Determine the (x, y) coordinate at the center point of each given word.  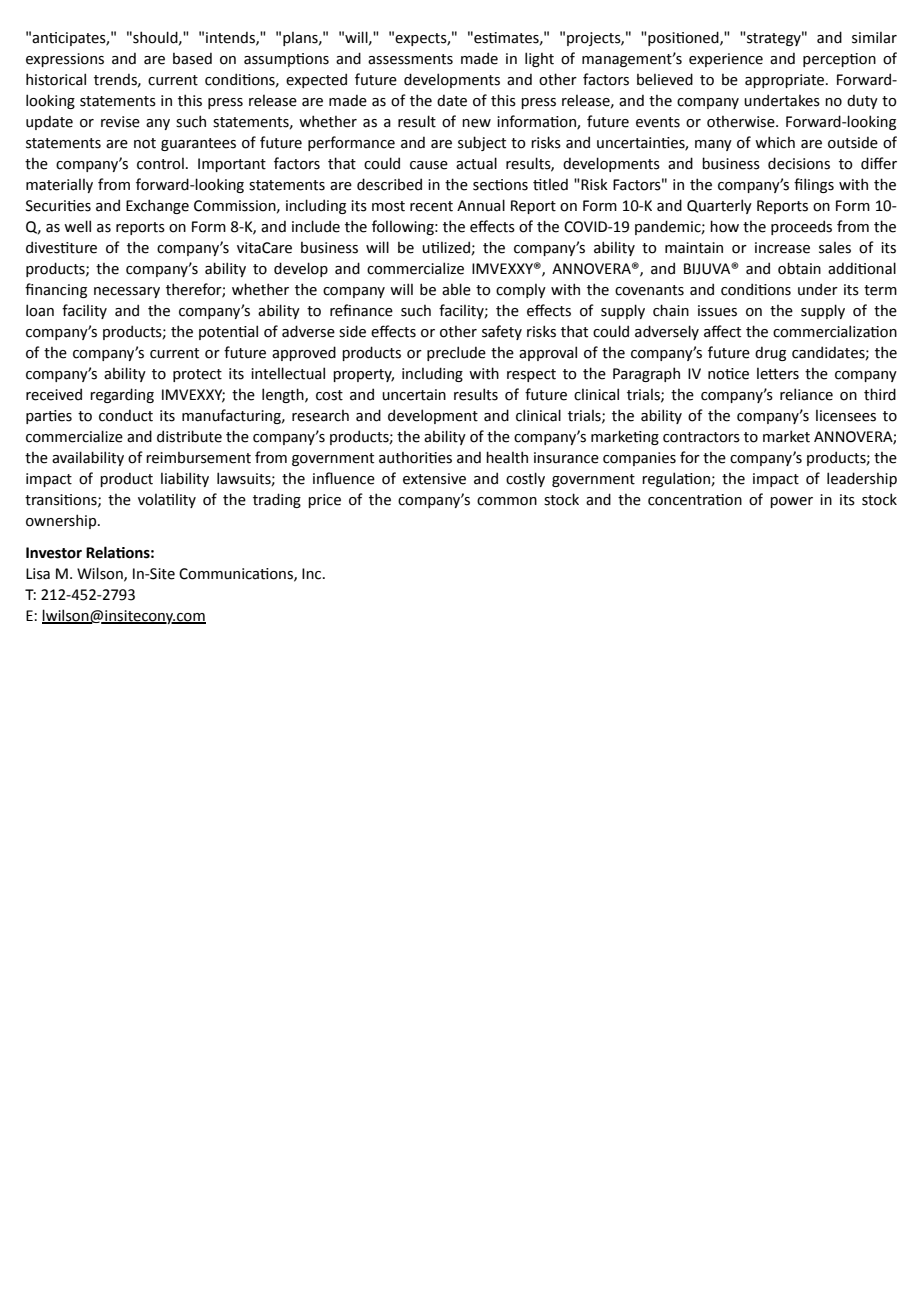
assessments (410, 59)
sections (500, 185)
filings (814, 185)
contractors (701, 437)
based (192, 58)
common (507, 501)
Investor (54, 553)
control (160, 164)
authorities (415, 458)
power (791, 502)
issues (717, 311)
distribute (189, 436)
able (456, 289)
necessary (127, 292)
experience (726, 60)
